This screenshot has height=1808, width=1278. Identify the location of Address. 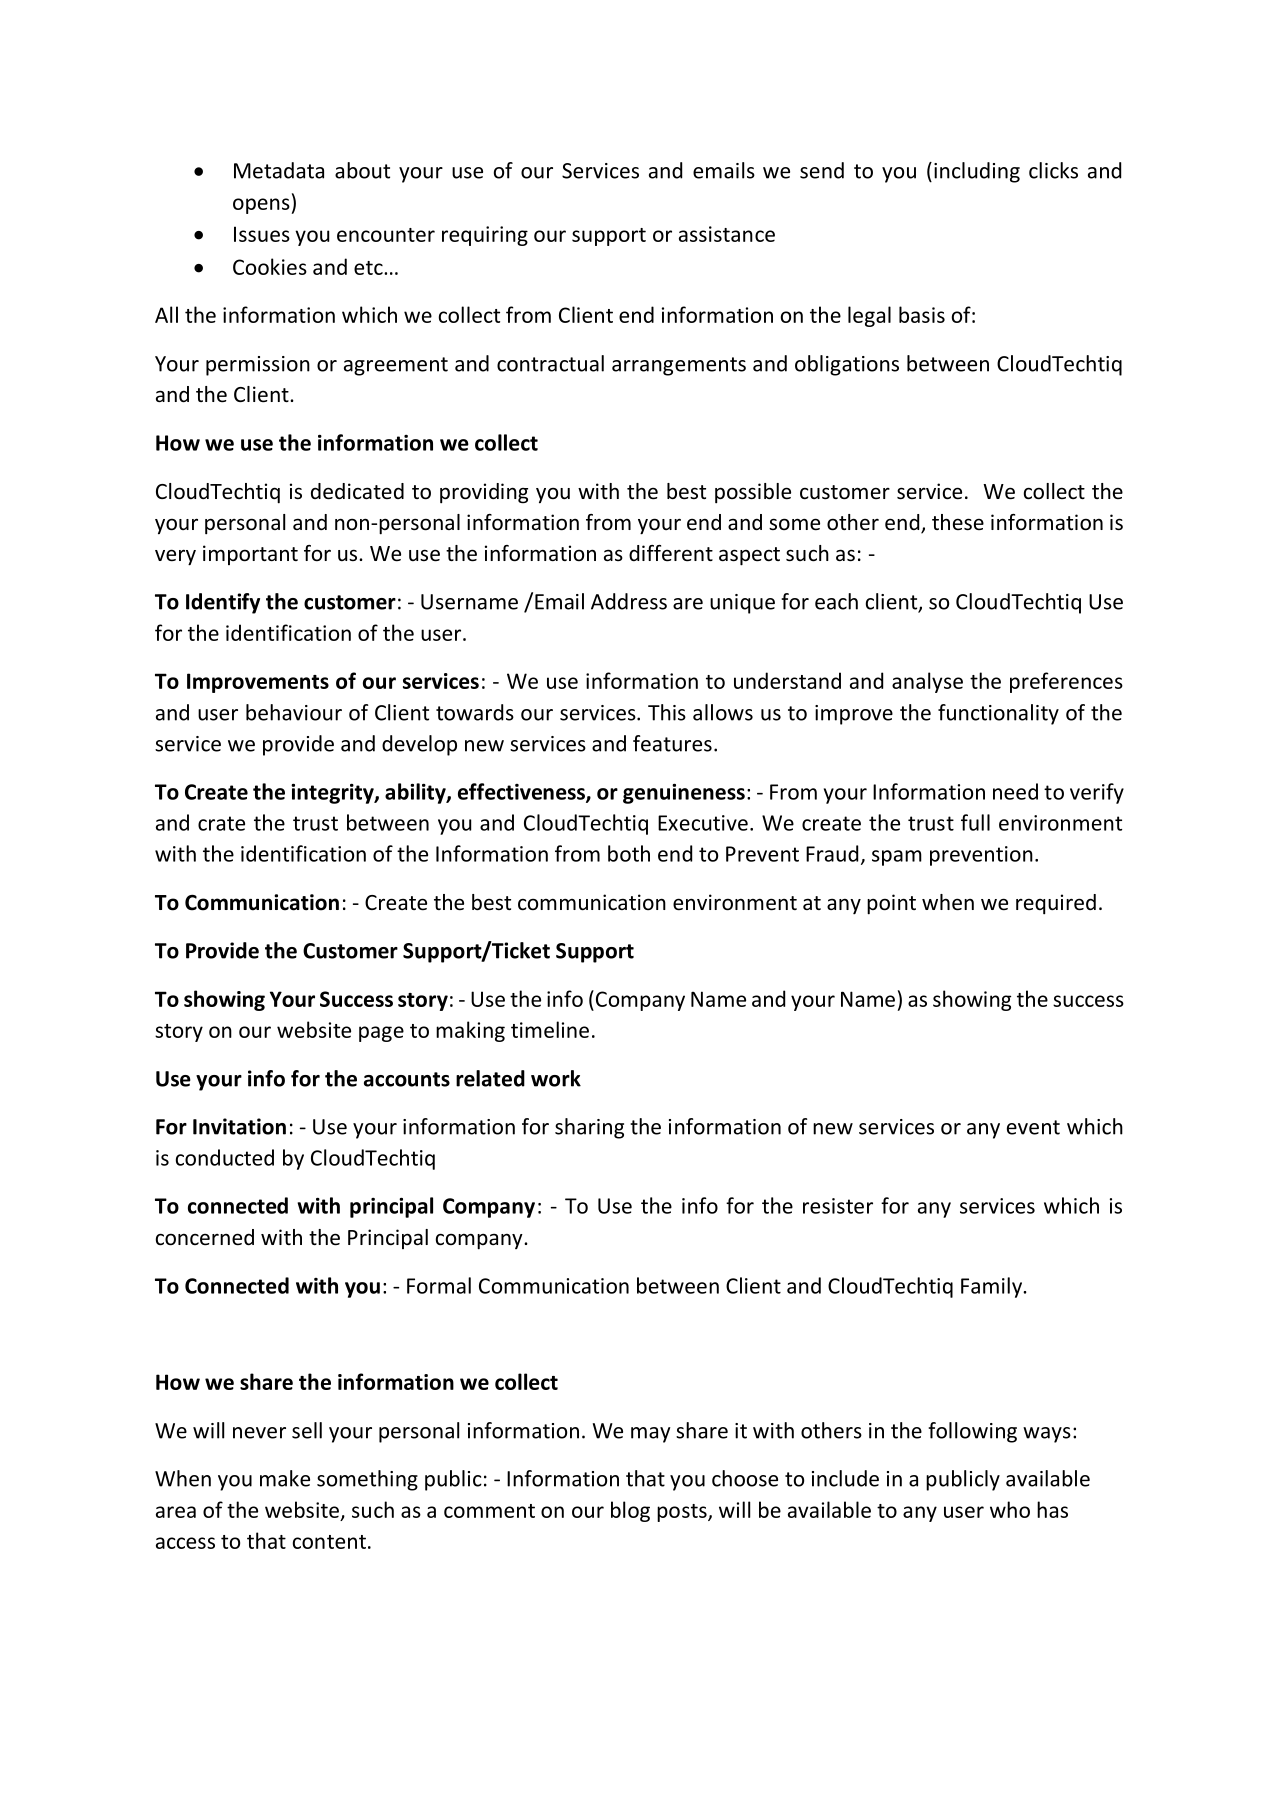
(629, 601).
